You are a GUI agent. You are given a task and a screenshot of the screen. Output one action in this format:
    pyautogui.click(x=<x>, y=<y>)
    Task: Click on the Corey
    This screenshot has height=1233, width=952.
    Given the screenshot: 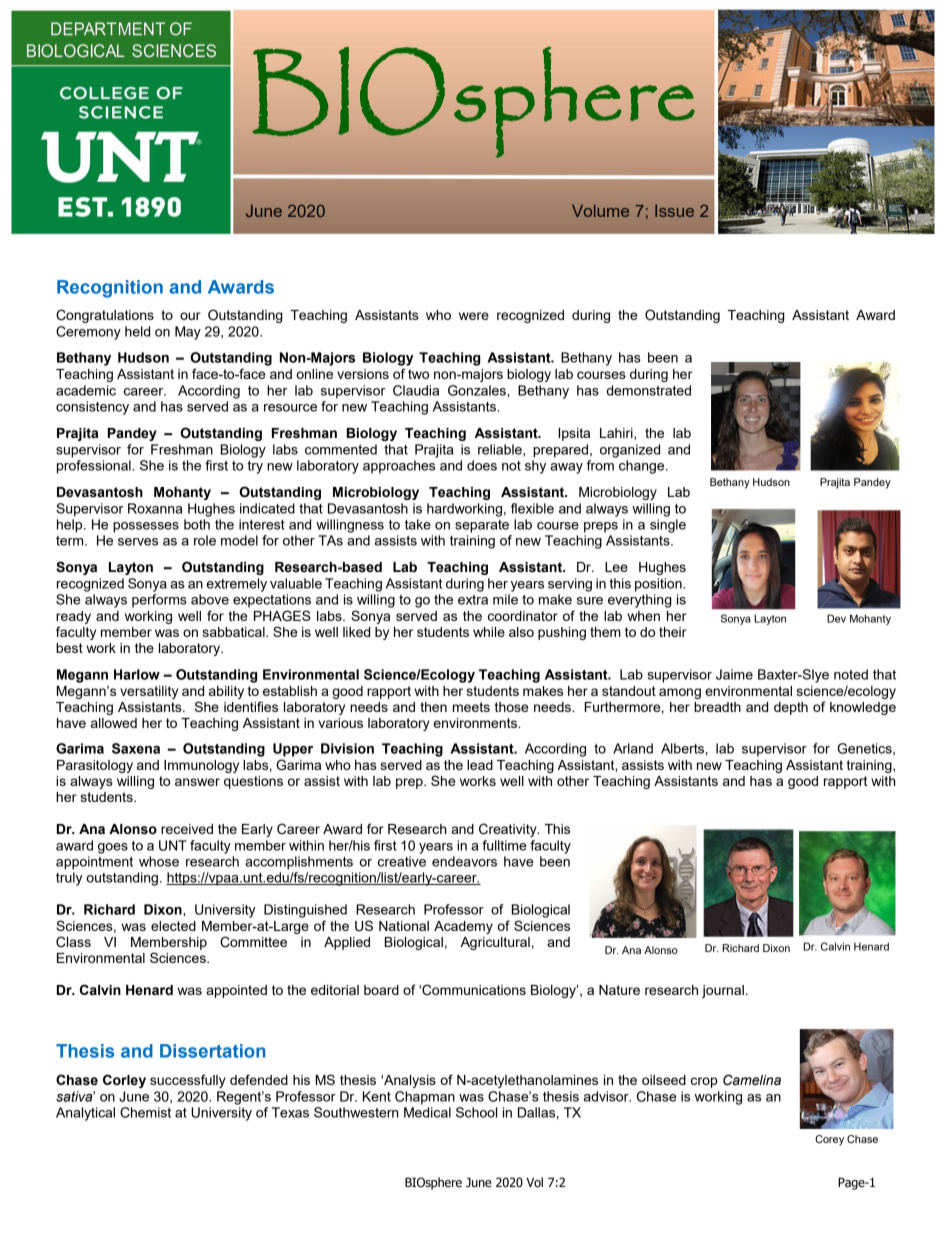 What is the action you would take?
    pyautogui.click(x=829, y=1140)
